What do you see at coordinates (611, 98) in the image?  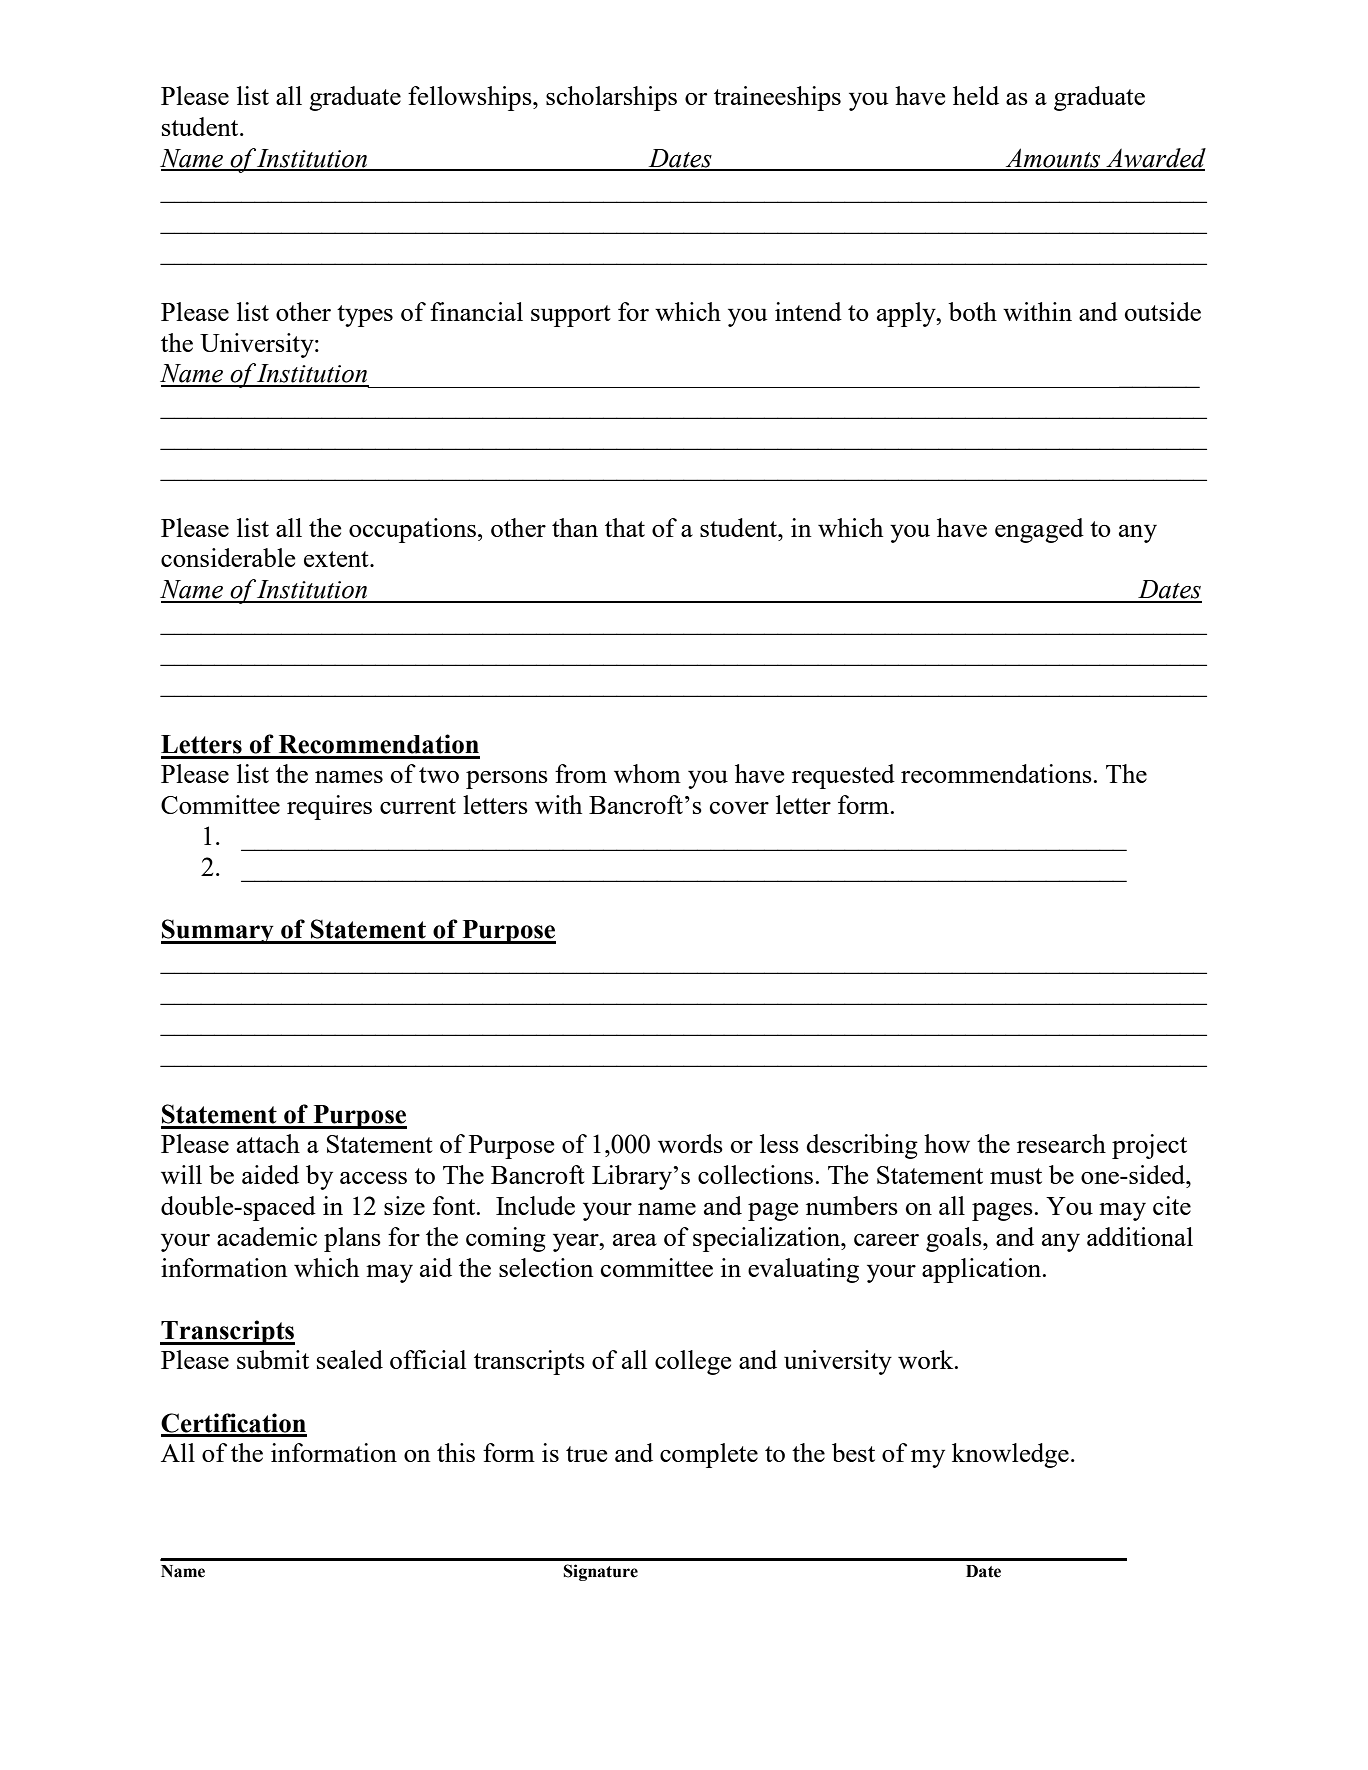 I see `scholarships` at bounding box center [611, 98].
